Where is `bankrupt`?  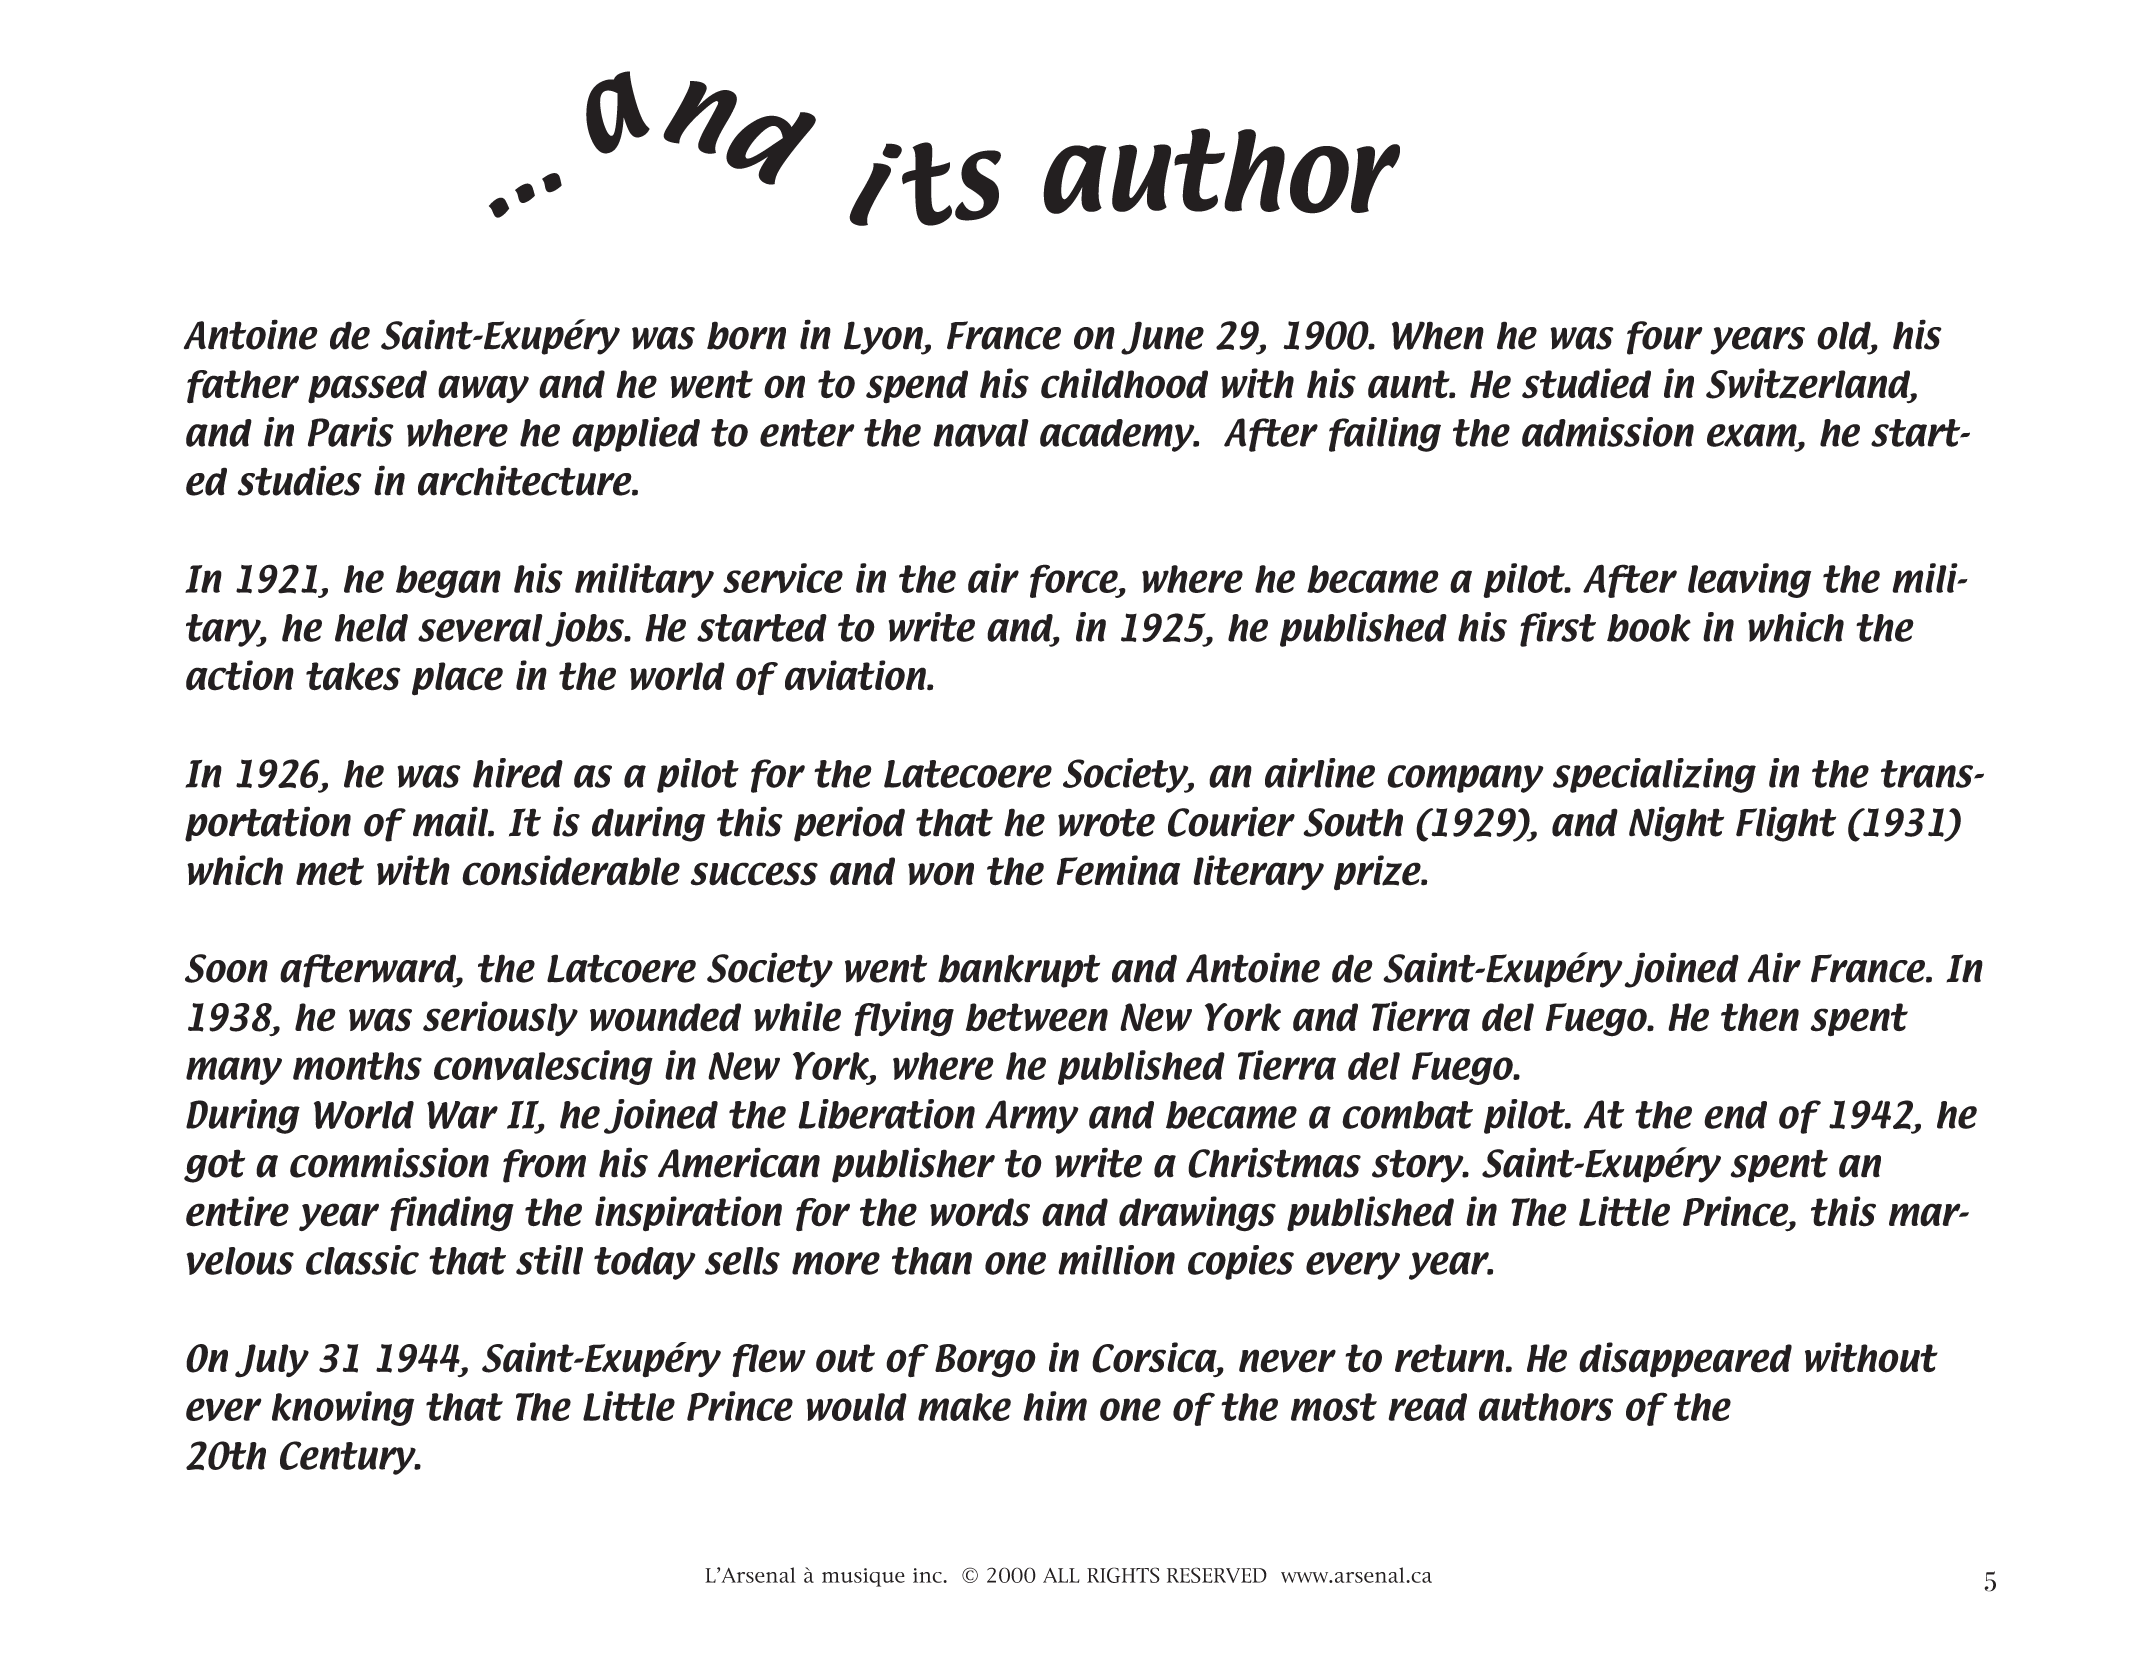
bankrupt is located at coordinates (1019, 971).
